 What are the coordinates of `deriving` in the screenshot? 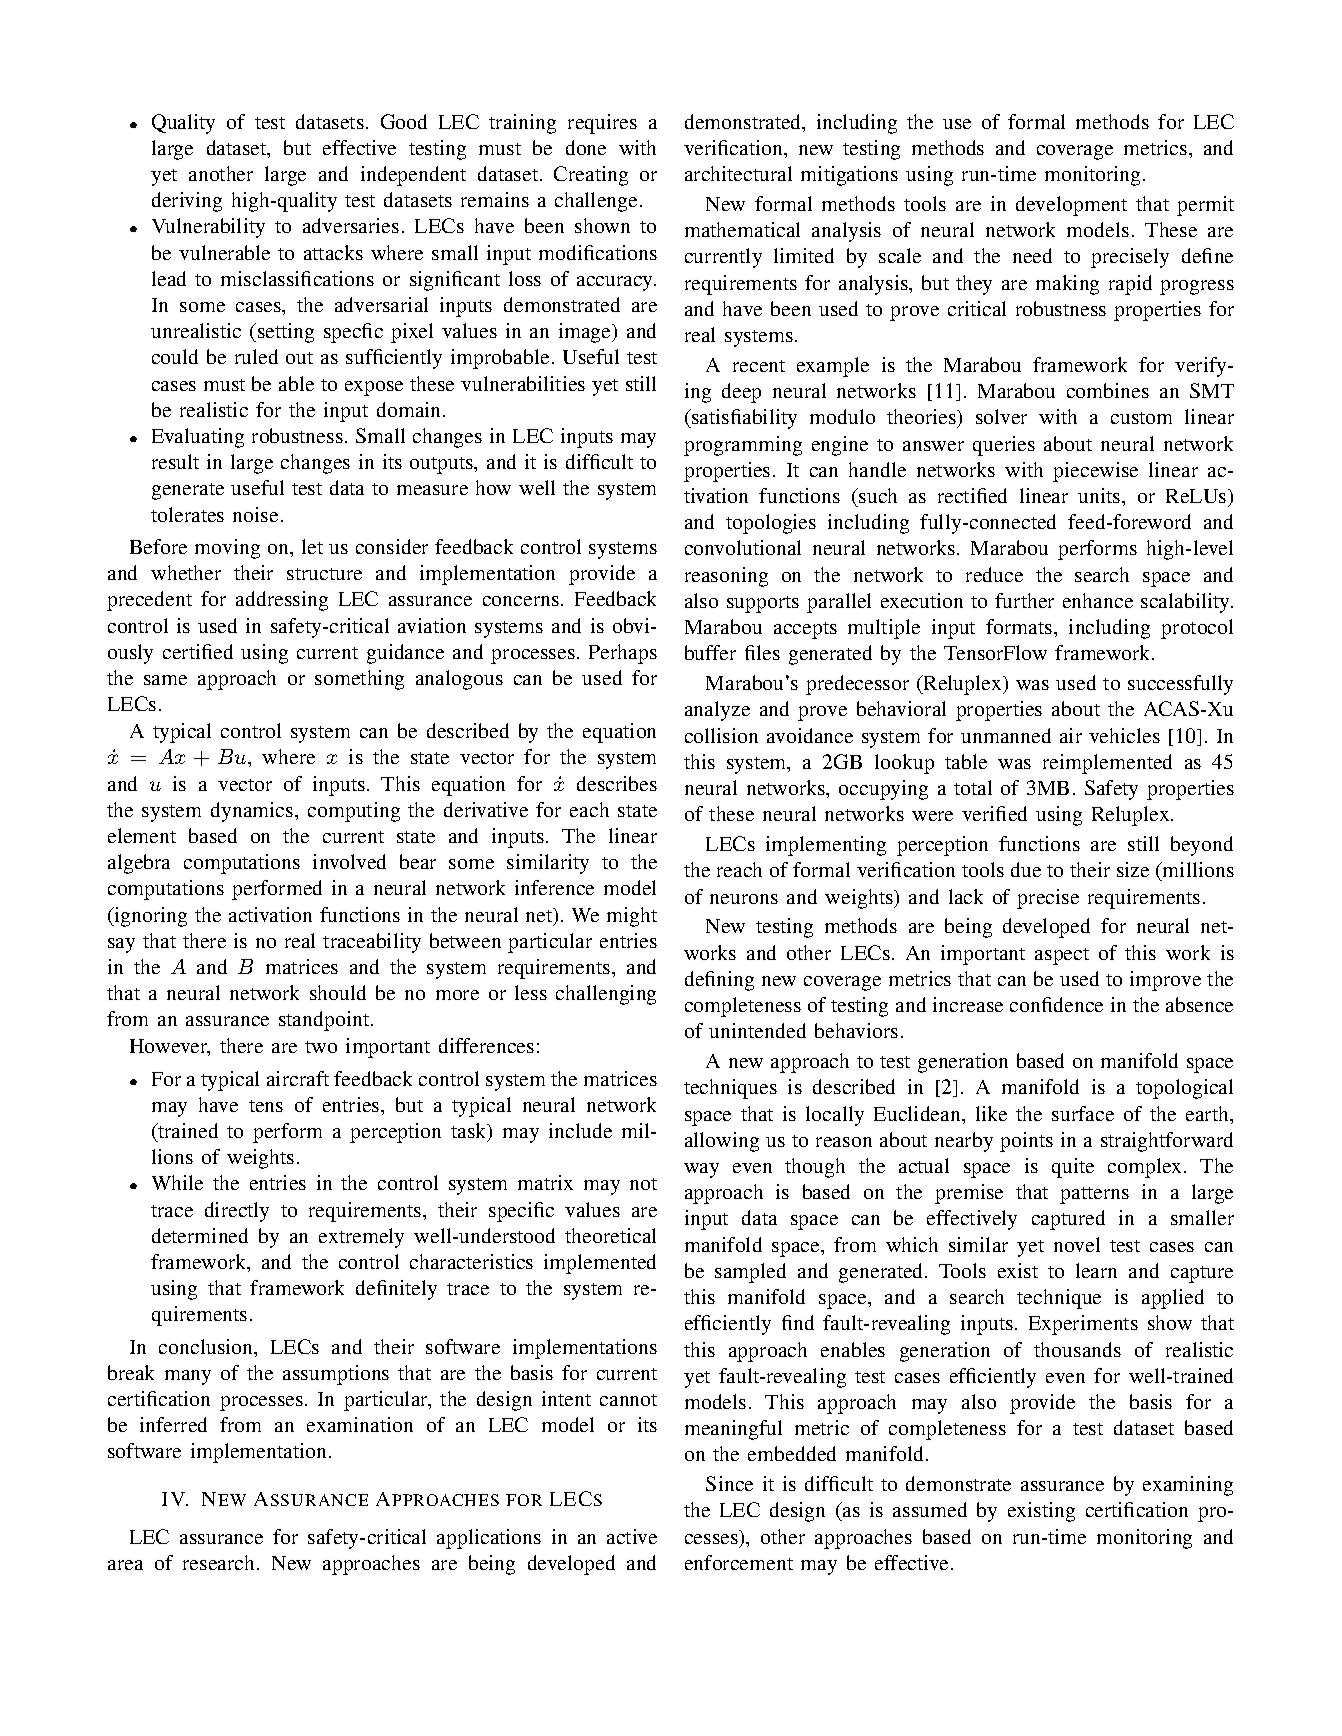 It's located at (187, 202).
